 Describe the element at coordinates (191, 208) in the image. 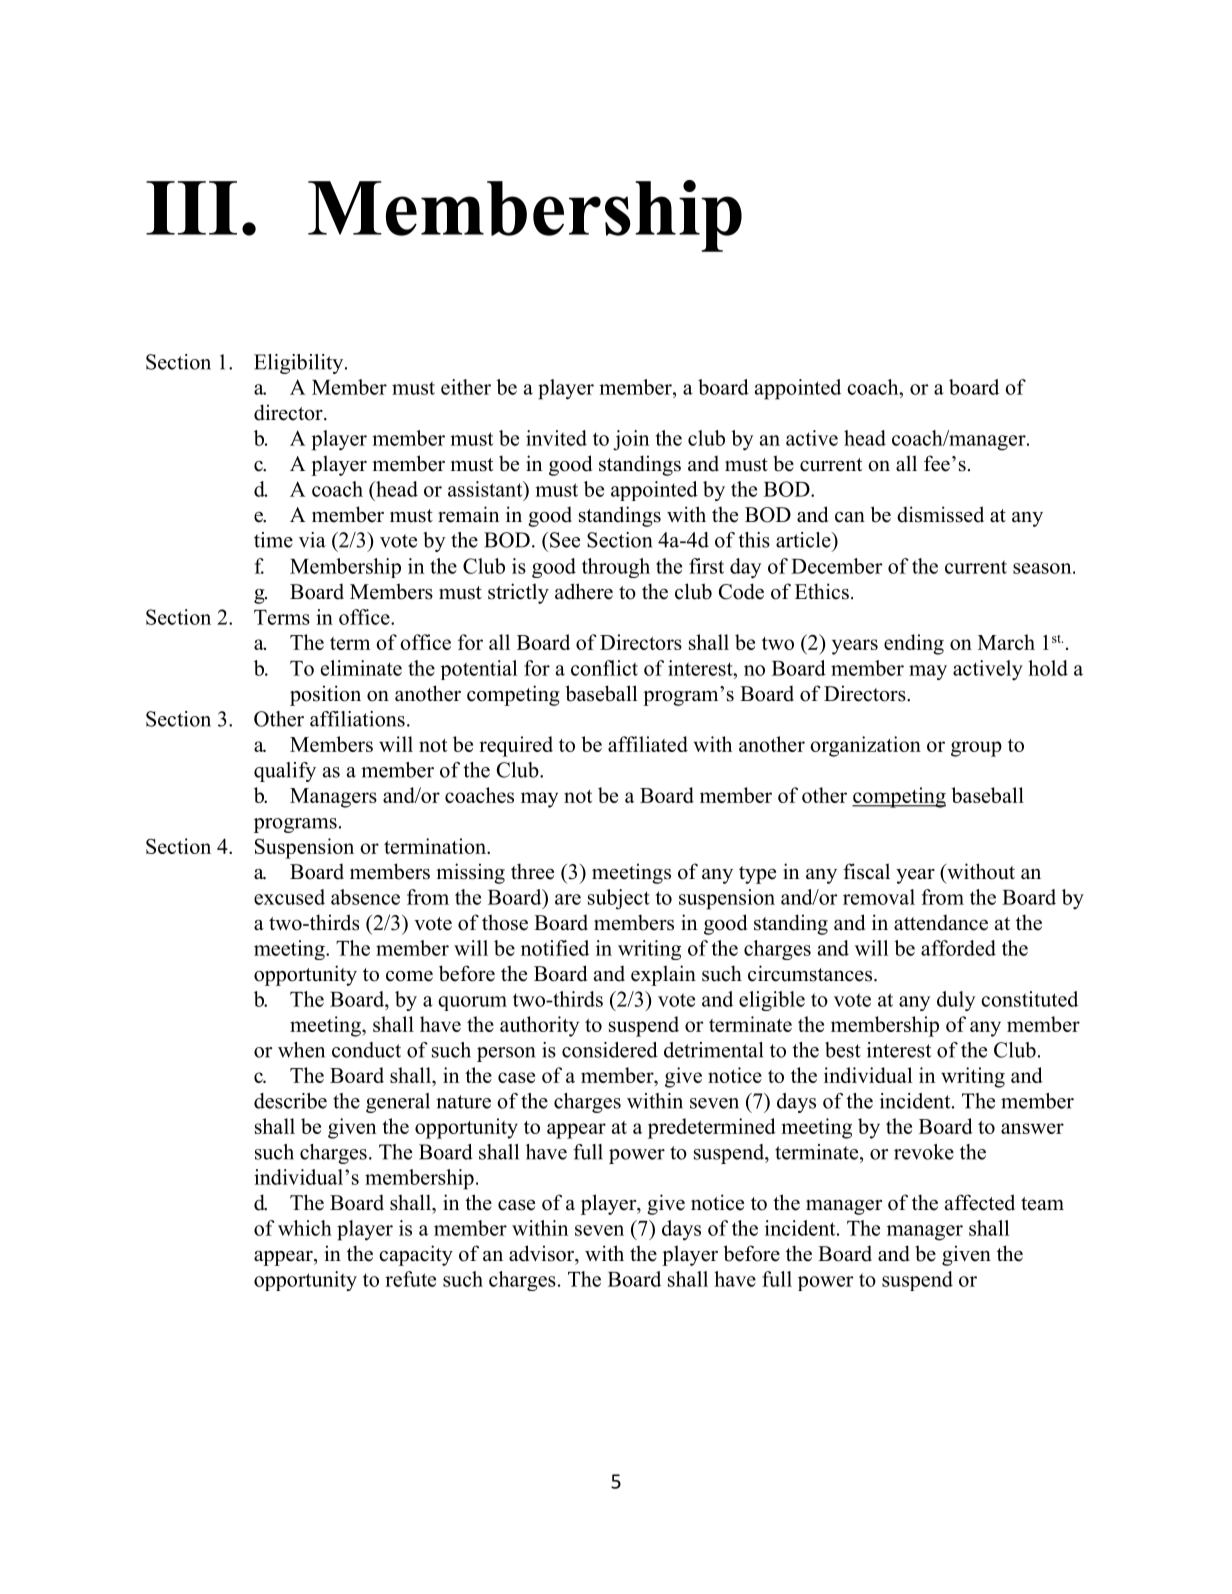

I see `III` at that location.
